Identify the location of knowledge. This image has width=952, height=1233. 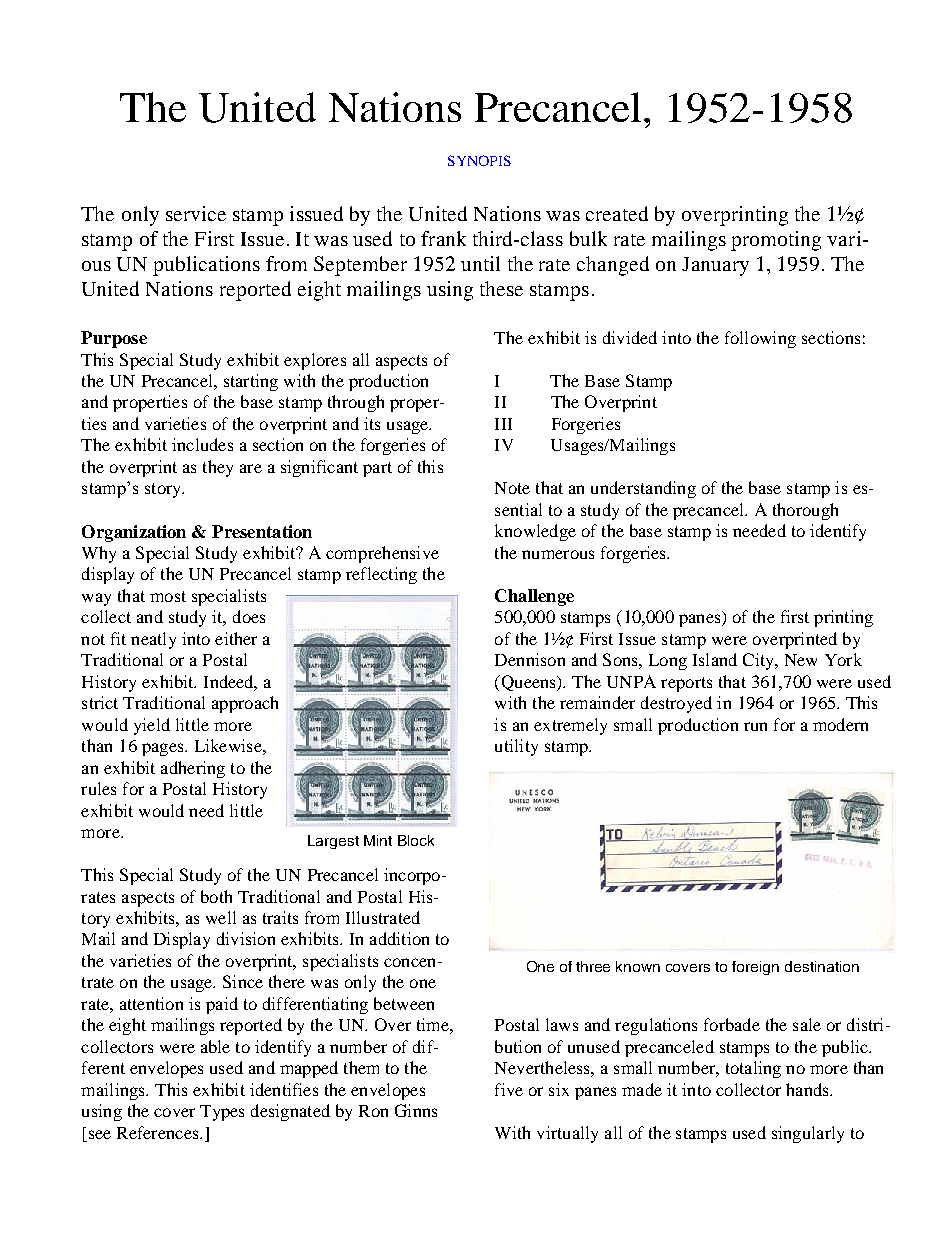
(535, 532).
